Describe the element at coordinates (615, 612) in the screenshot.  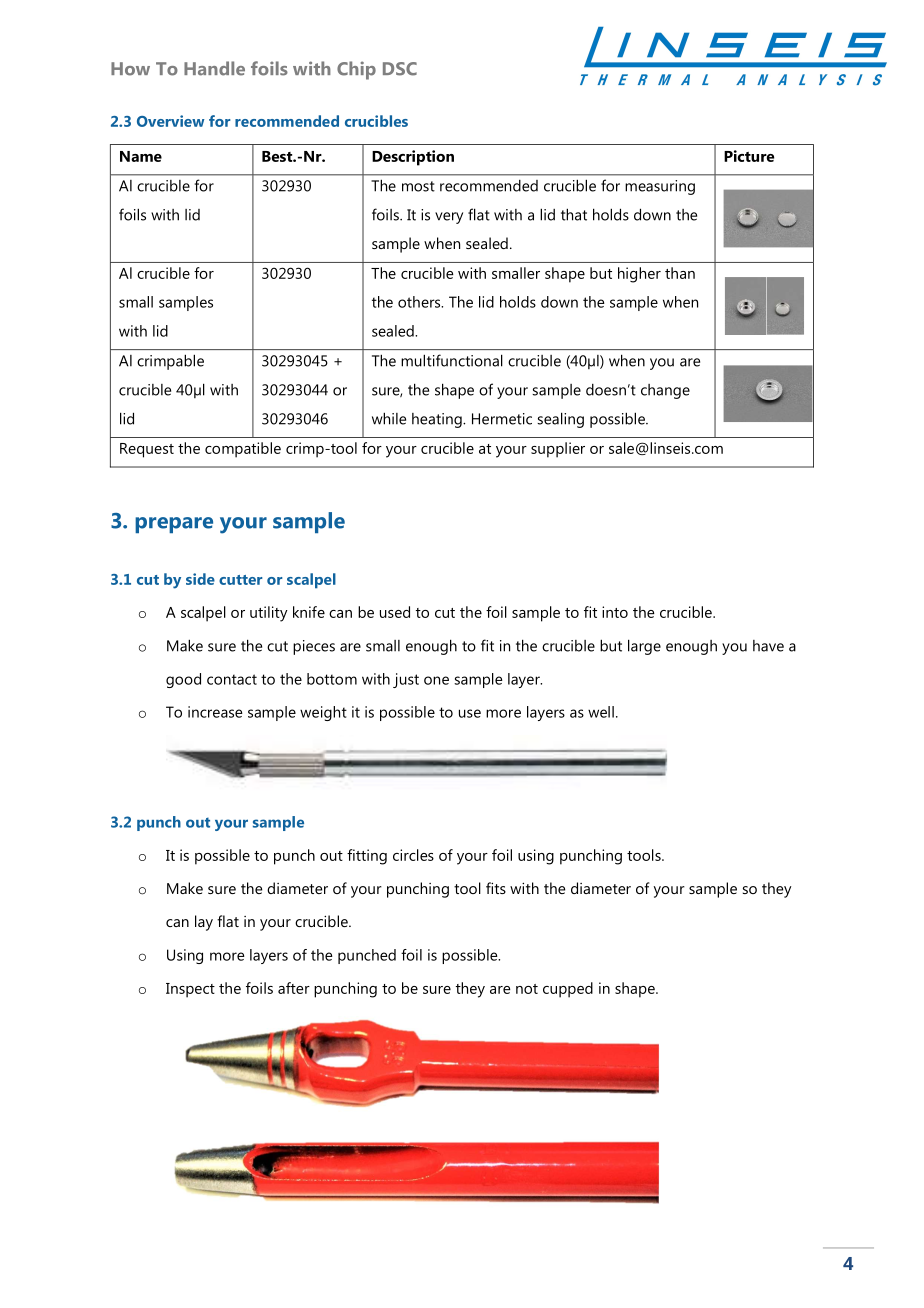
I see `into` at that location.
